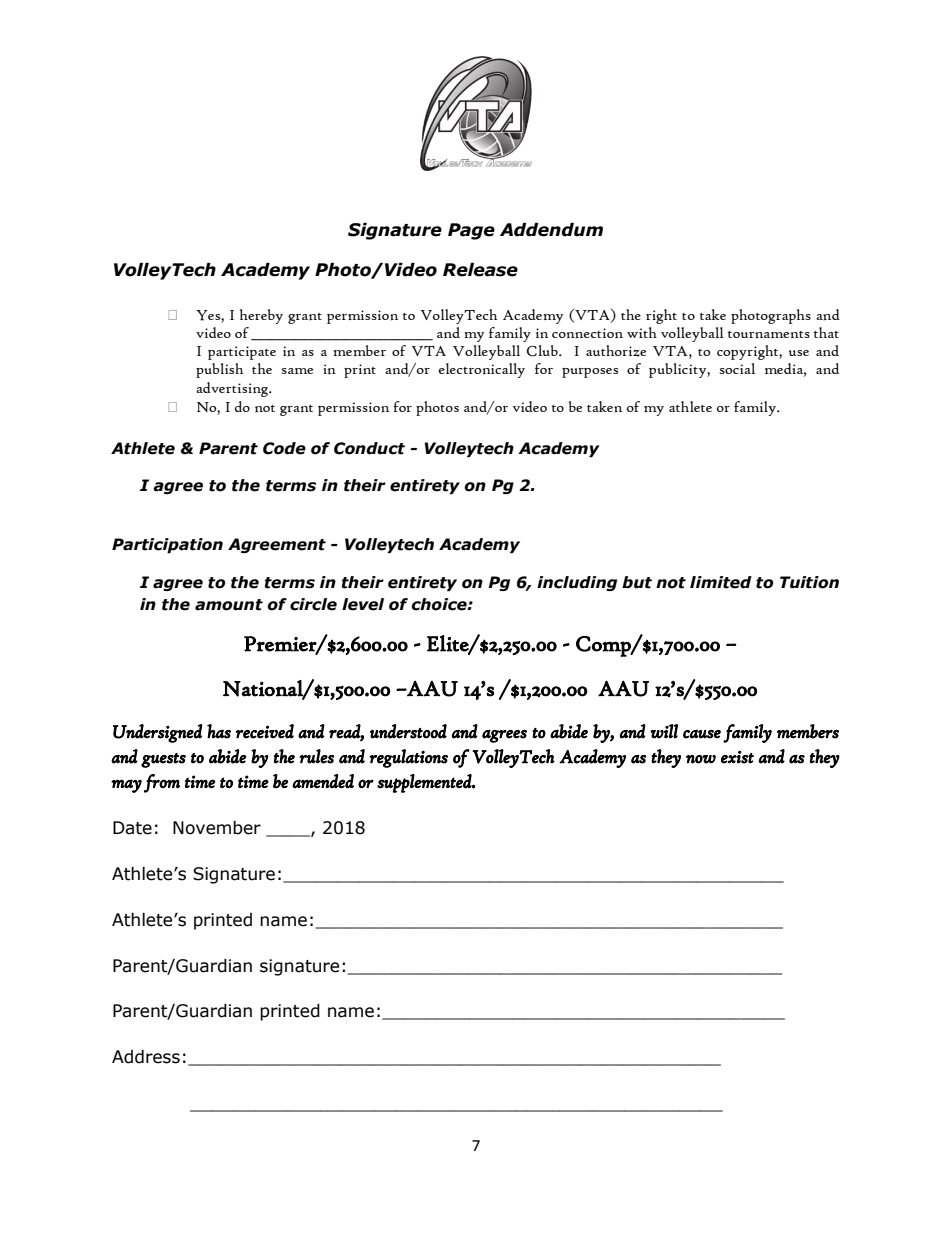 This page has height=1233, width=952. Describe the element at coordinates (471, 231) in the page. I see `Page` at that location.
